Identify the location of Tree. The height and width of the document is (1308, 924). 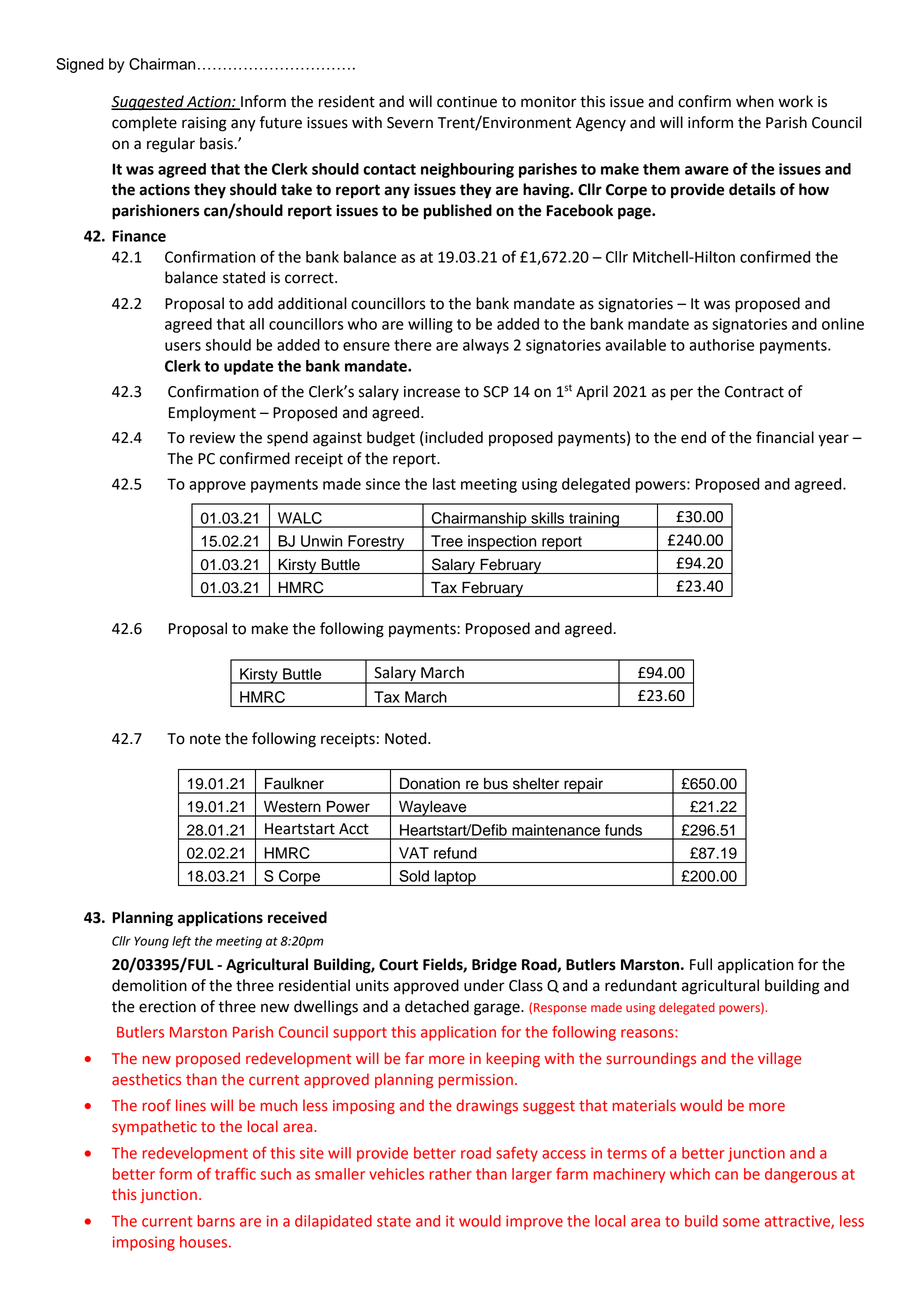
(447, 541).
